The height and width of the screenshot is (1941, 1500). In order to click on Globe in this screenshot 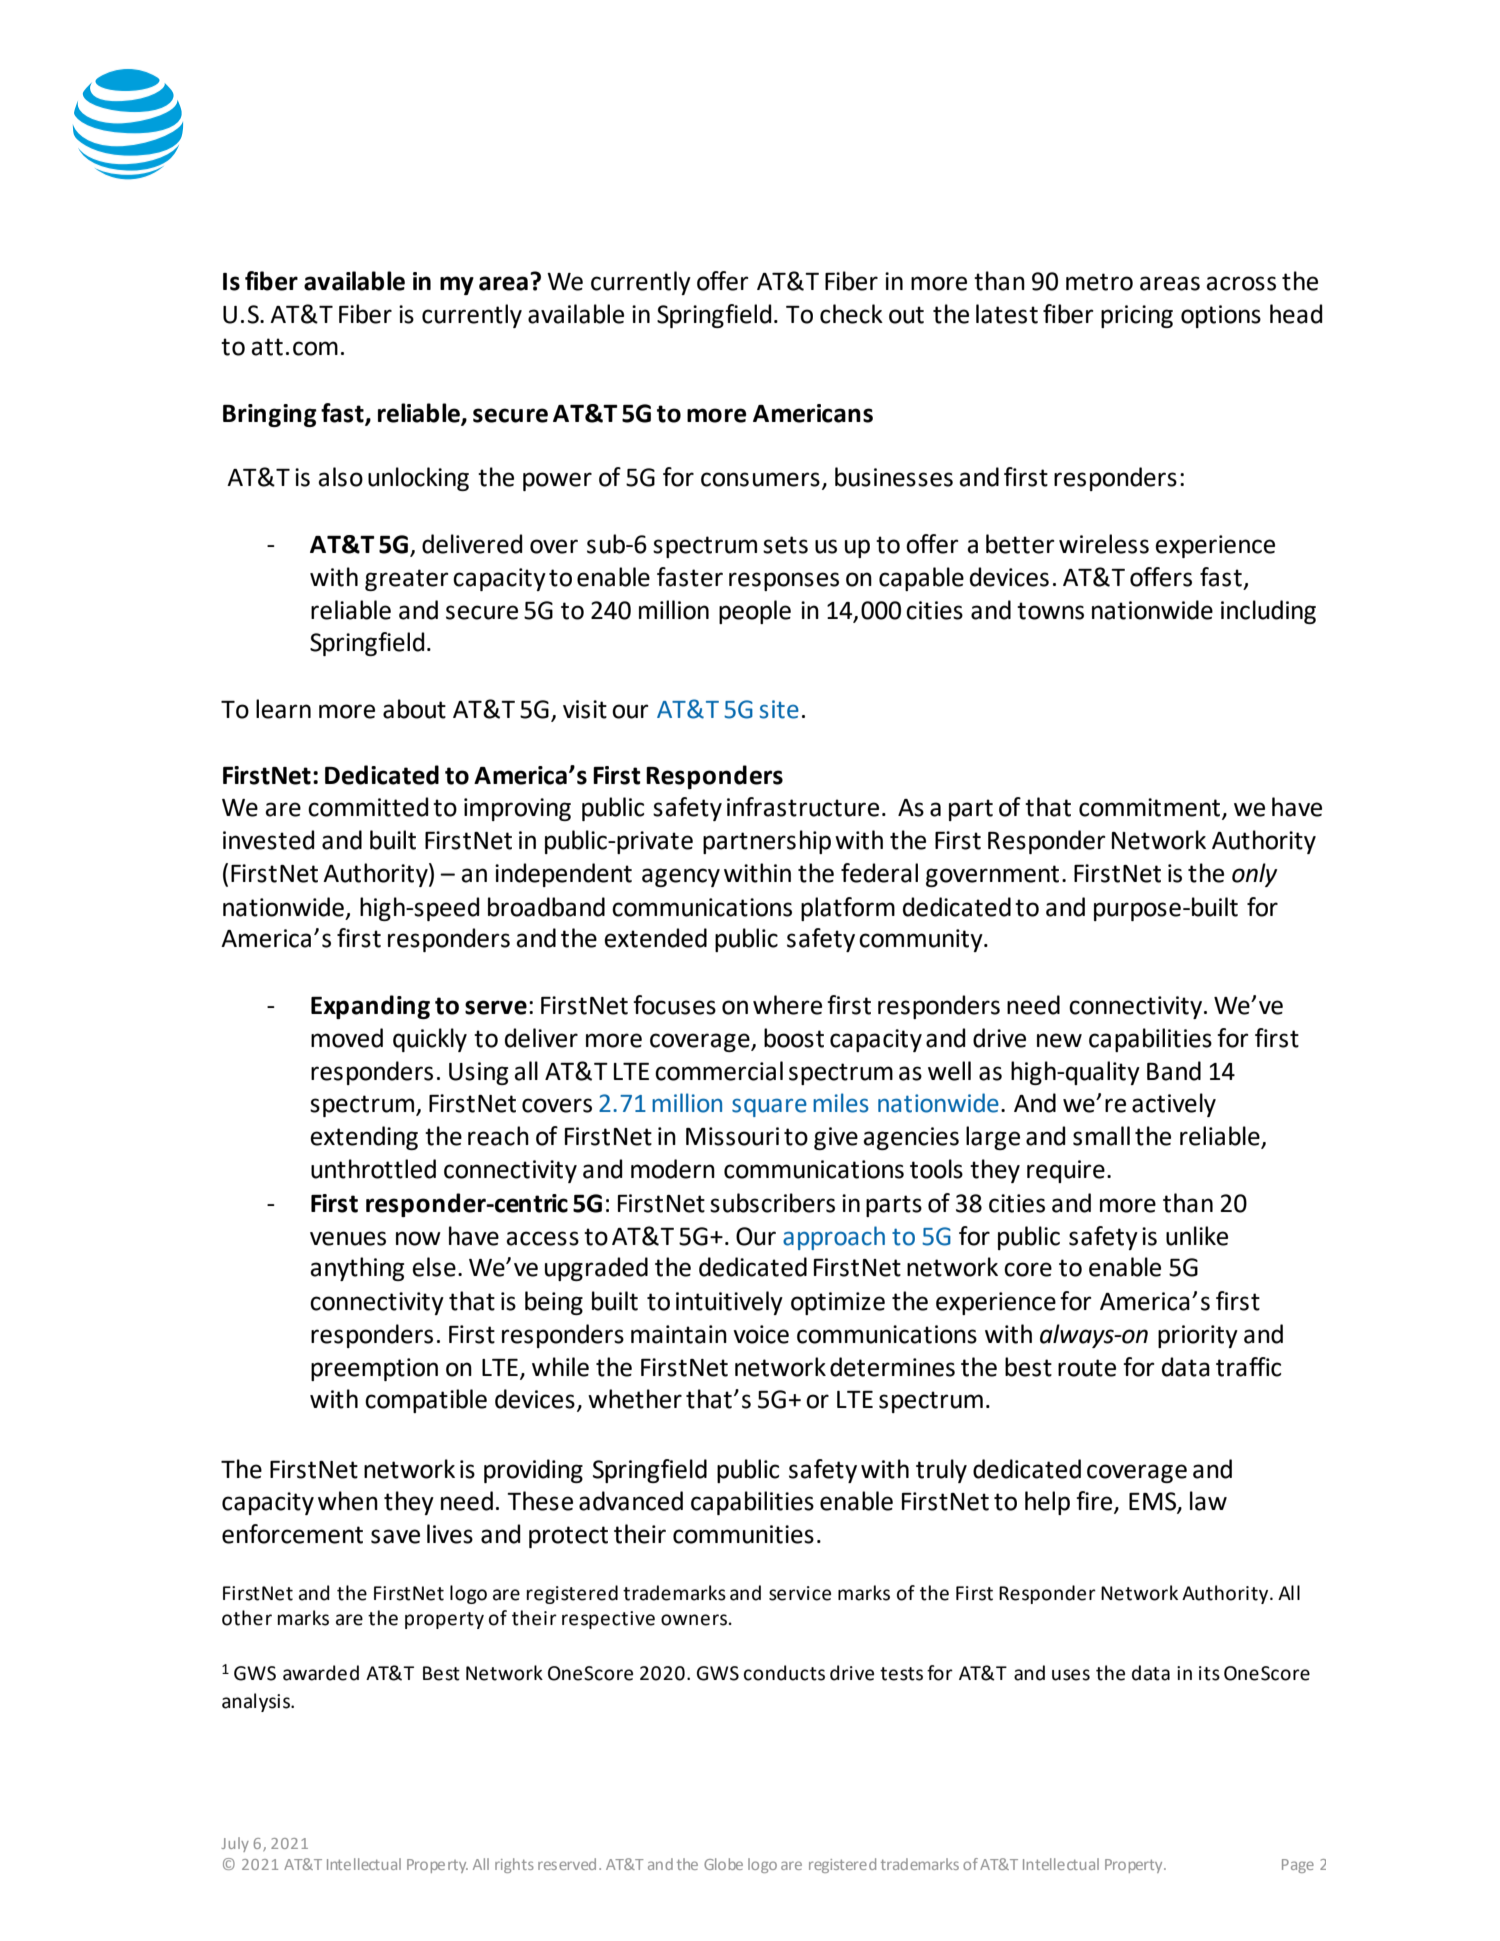, I will do `click(723, 1864)`.
